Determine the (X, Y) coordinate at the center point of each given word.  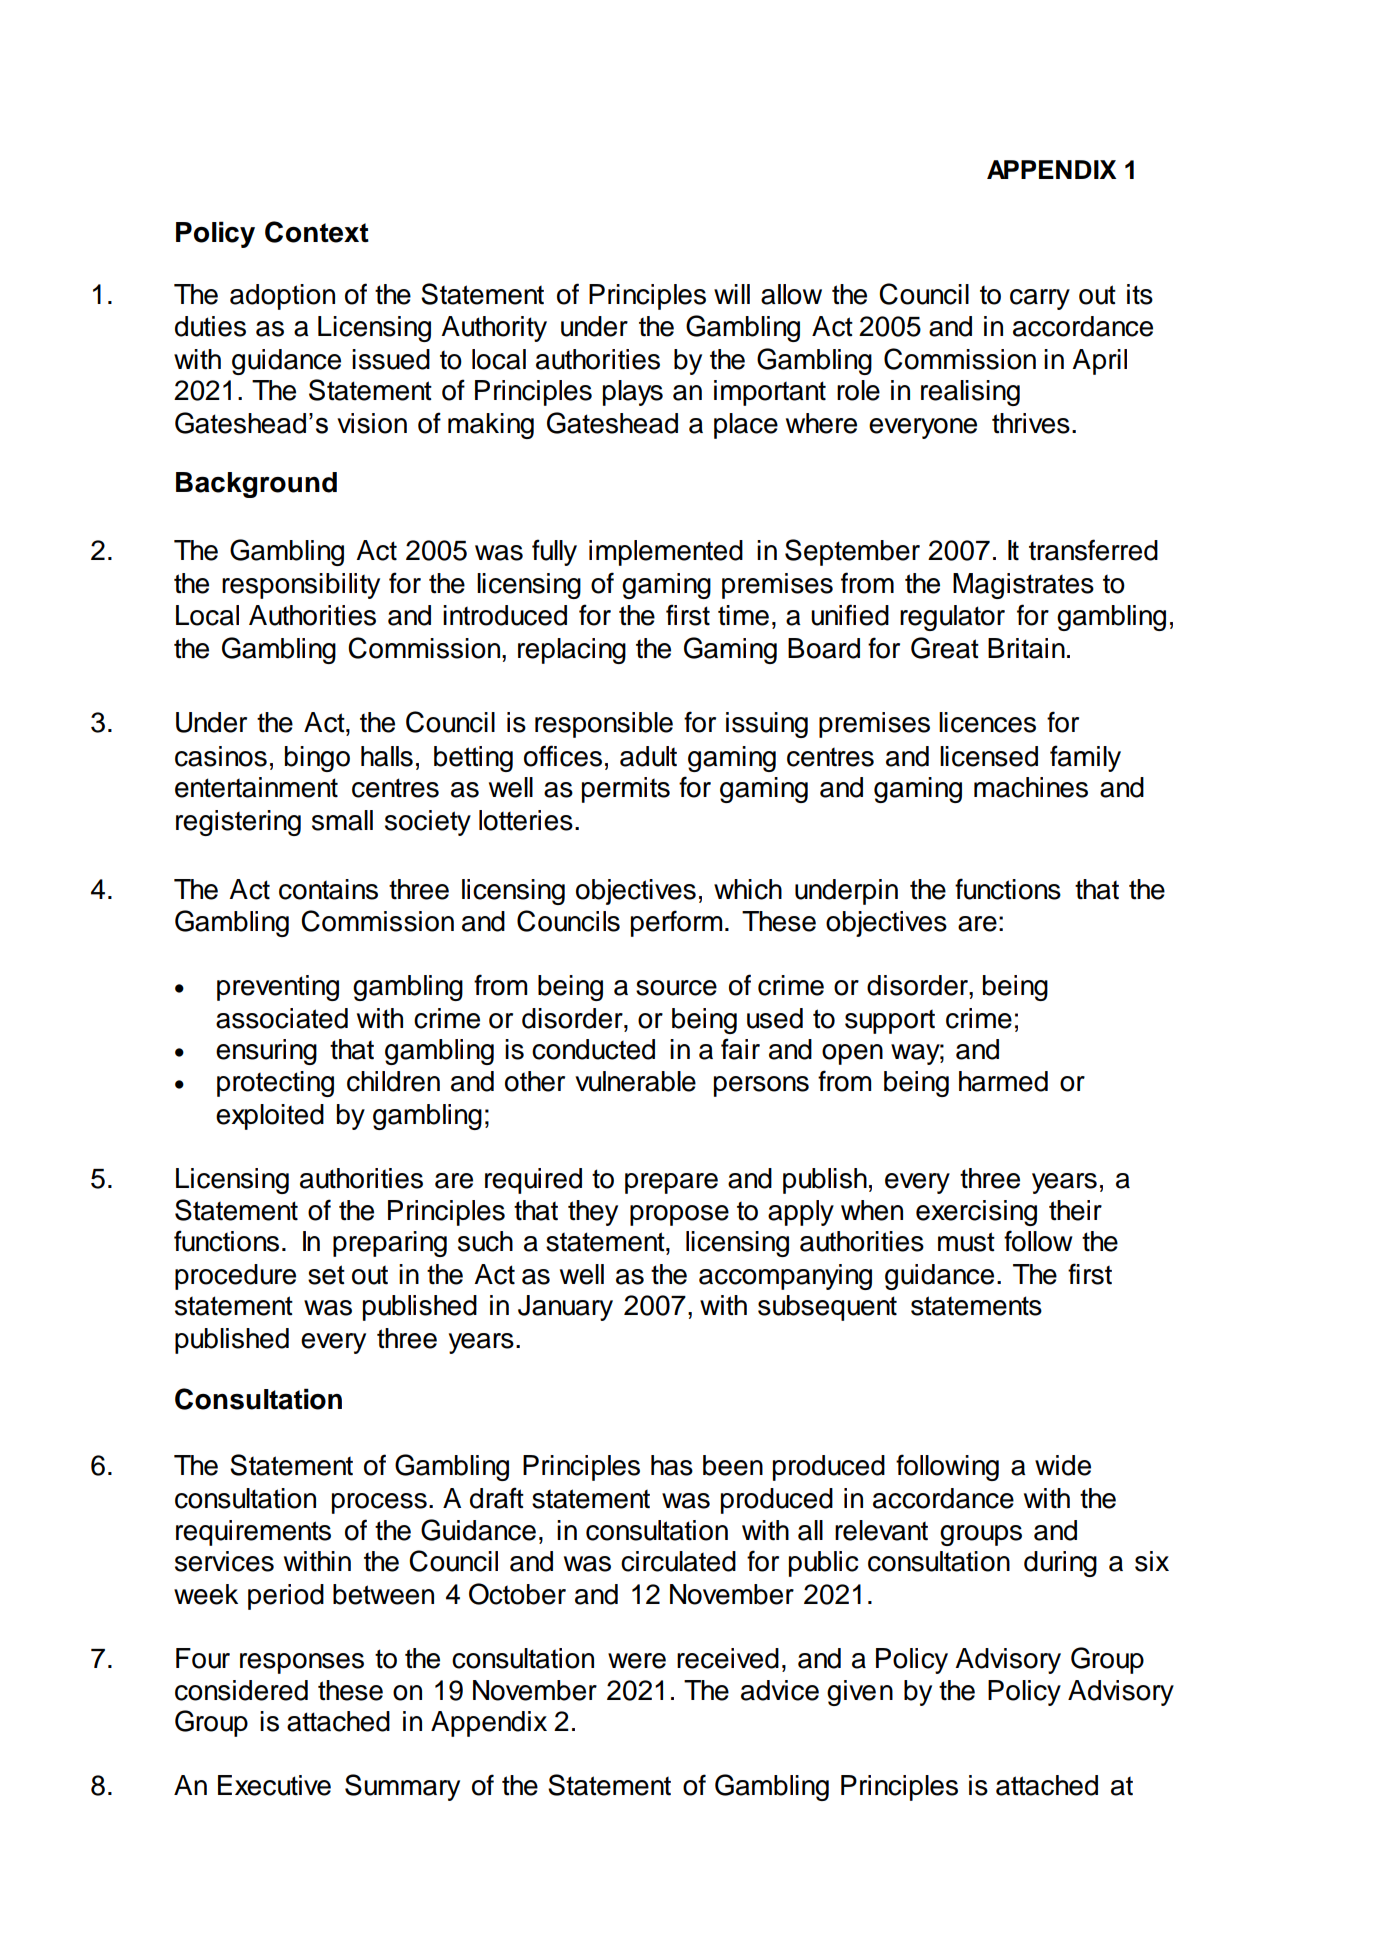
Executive (274, 1785)
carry (1040, 299)
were (637, 1661)
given (860, 1693)
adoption (282, 297)
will (732, 294)
